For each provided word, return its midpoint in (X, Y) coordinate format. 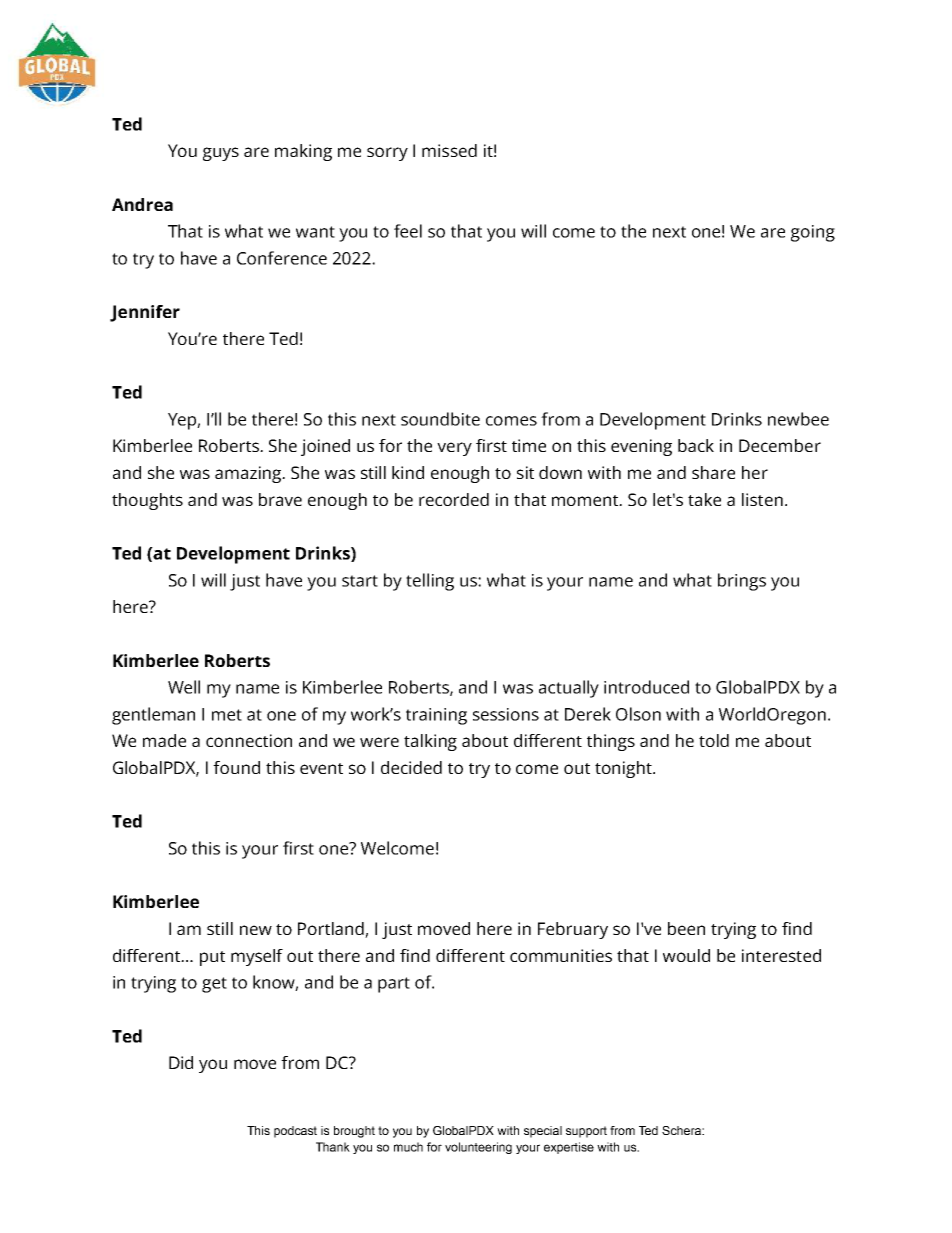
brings (742, 582)
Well (184, 687)
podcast (295, 1132)
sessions (506, 714)
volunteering (478, 1148)
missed (449, 150)
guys (221, 154)
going (813, 233)
